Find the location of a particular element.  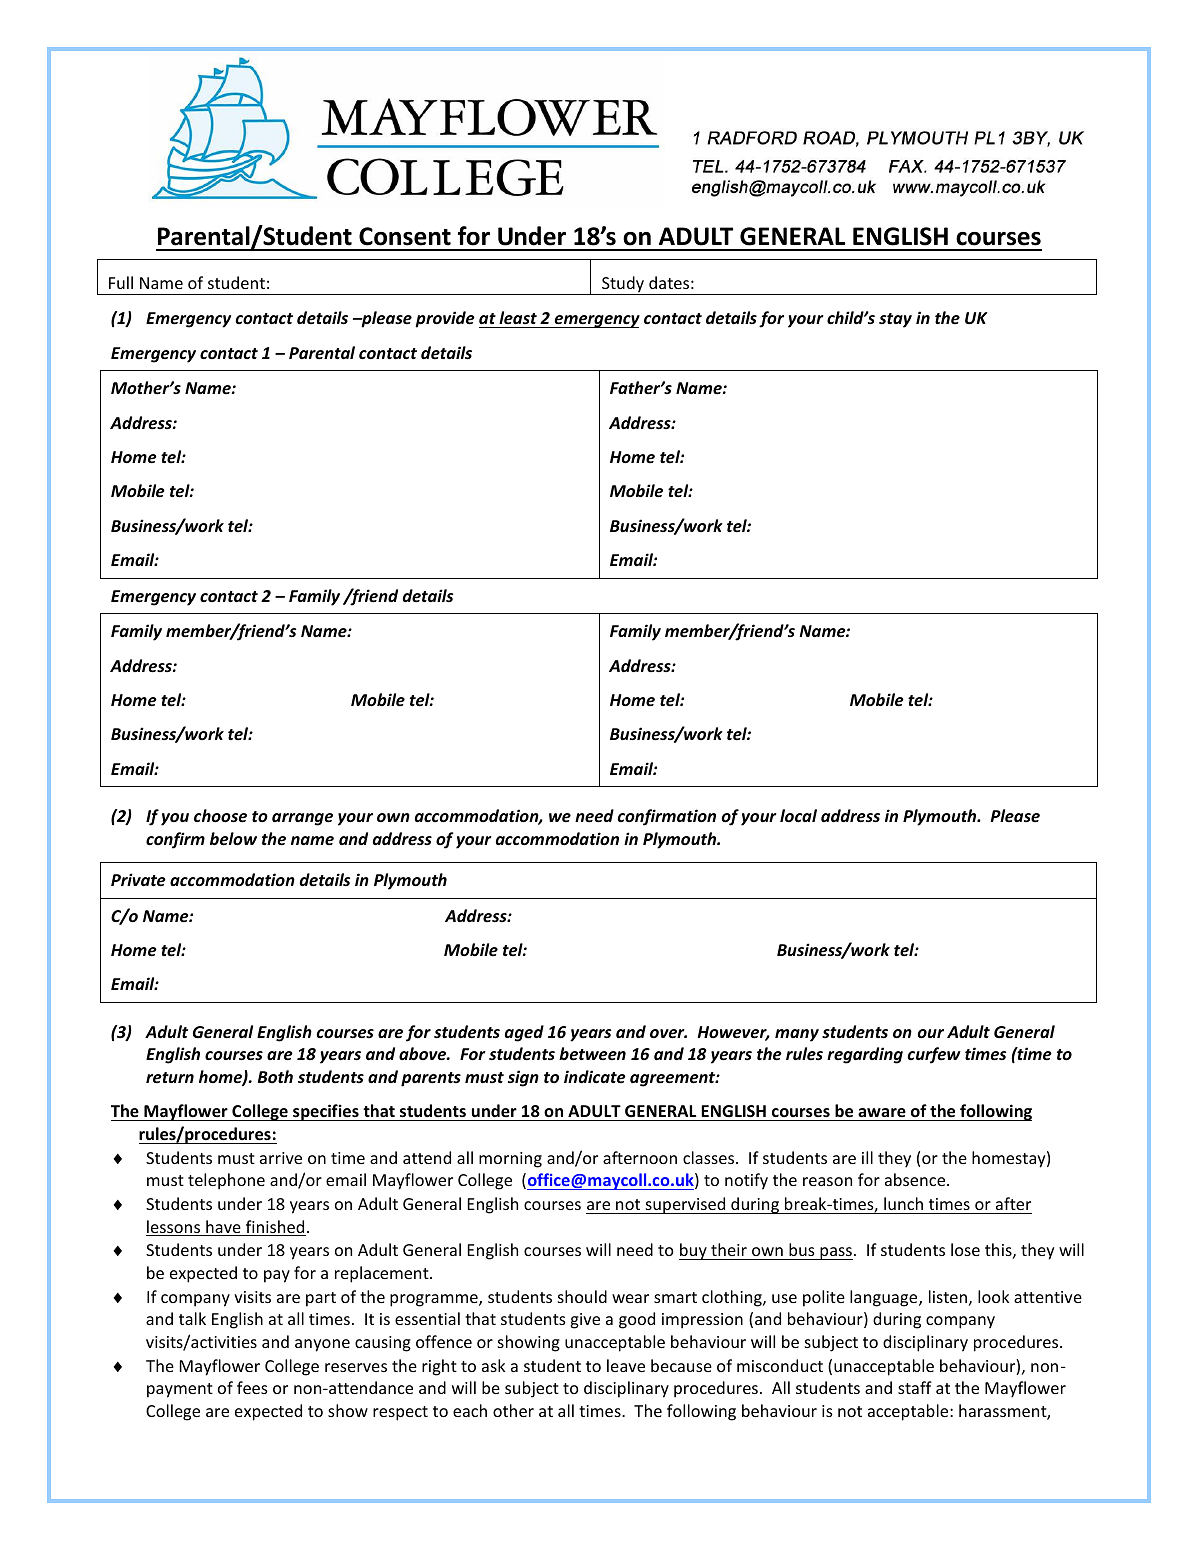

local is located at coordinates (798, 815).
